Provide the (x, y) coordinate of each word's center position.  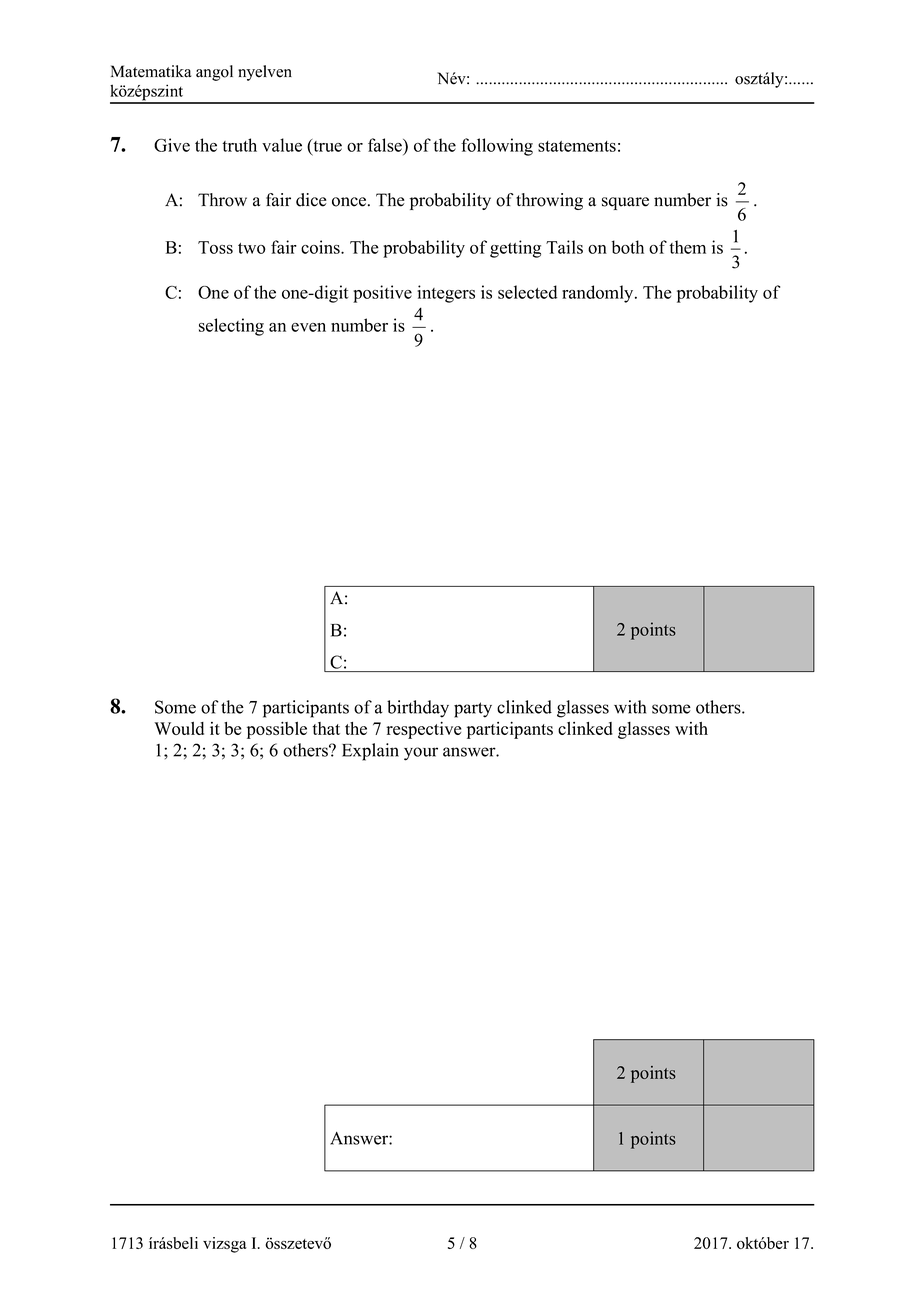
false (386, 145)
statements (577, 146)
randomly (599, 294)
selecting (231, 327)
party (473, 710)
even (308, 327)
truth (239, 145)
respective (423, 730)
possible (277, 730)
